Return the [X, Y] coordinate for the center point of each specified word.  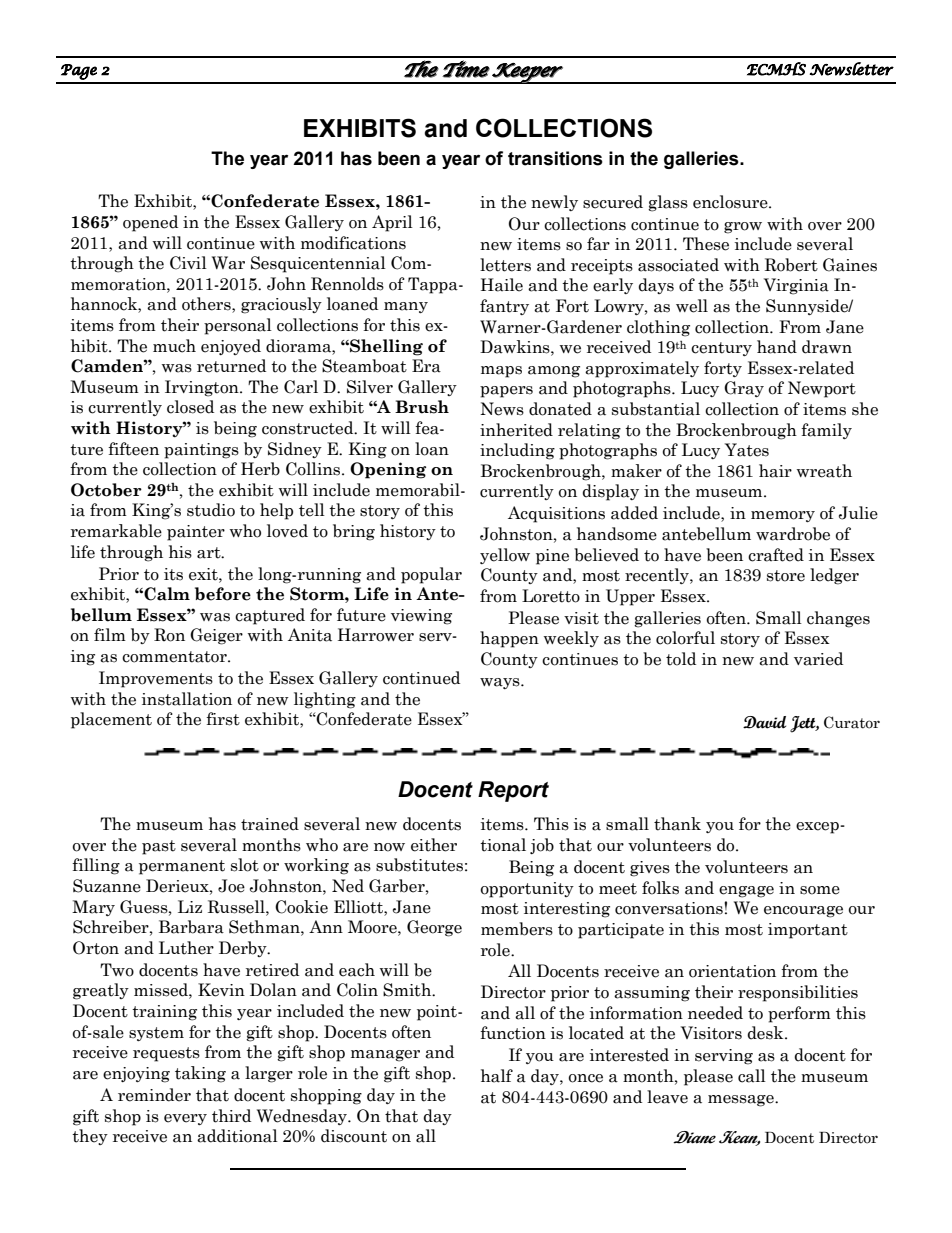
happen [509, 639]
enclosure [731, 202]
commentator [175, 657]
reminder [154, 1095]
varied [818, 659]
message [742, 1101]
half [497, 1076]
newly [554, 203]
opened [150, 223]
